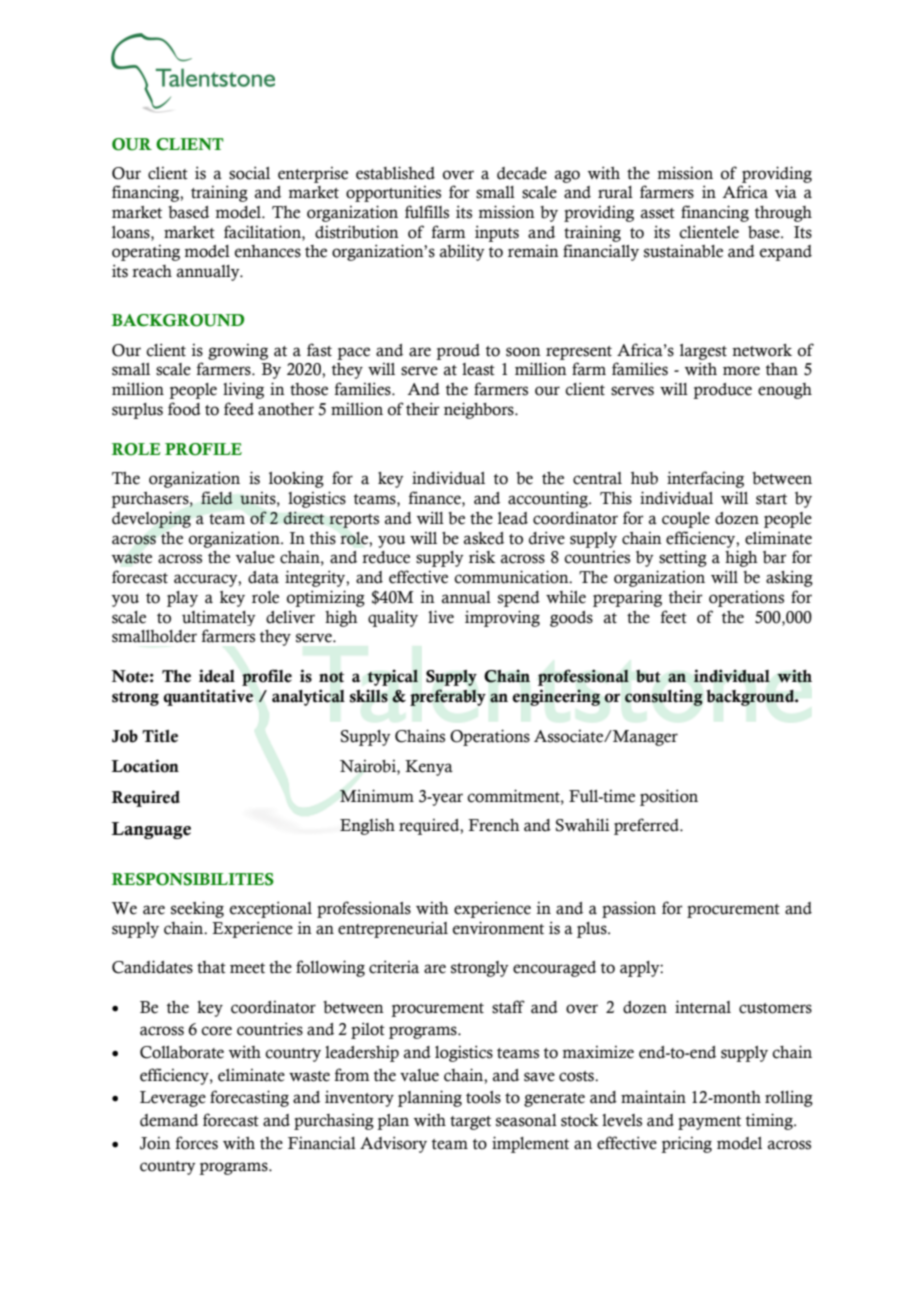  I want to click on preferably, so click(448, 697).
